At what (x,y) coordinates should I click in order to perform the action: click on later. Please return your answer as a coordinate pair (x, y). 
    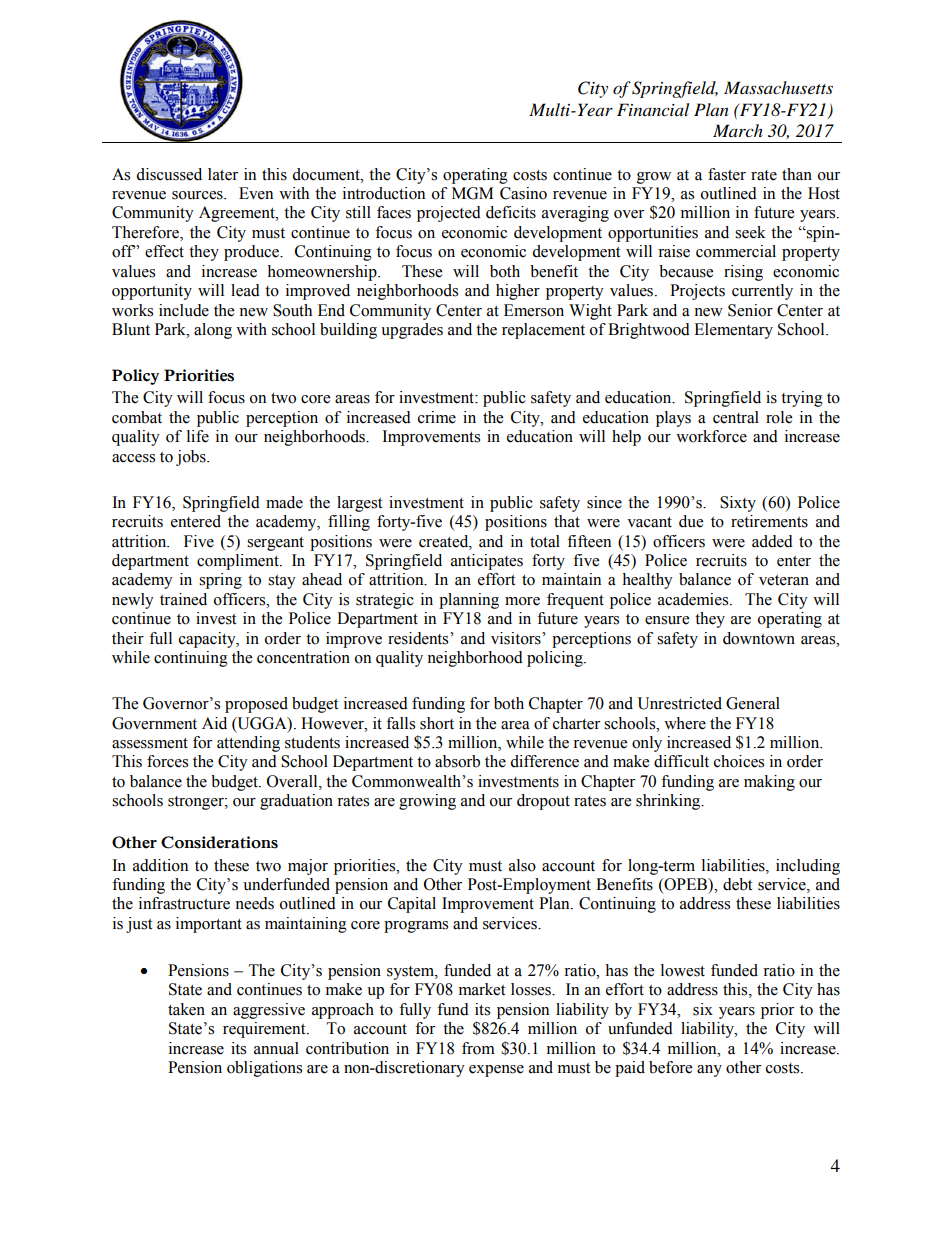
    Looking at the image, I should click on (223, 174).
